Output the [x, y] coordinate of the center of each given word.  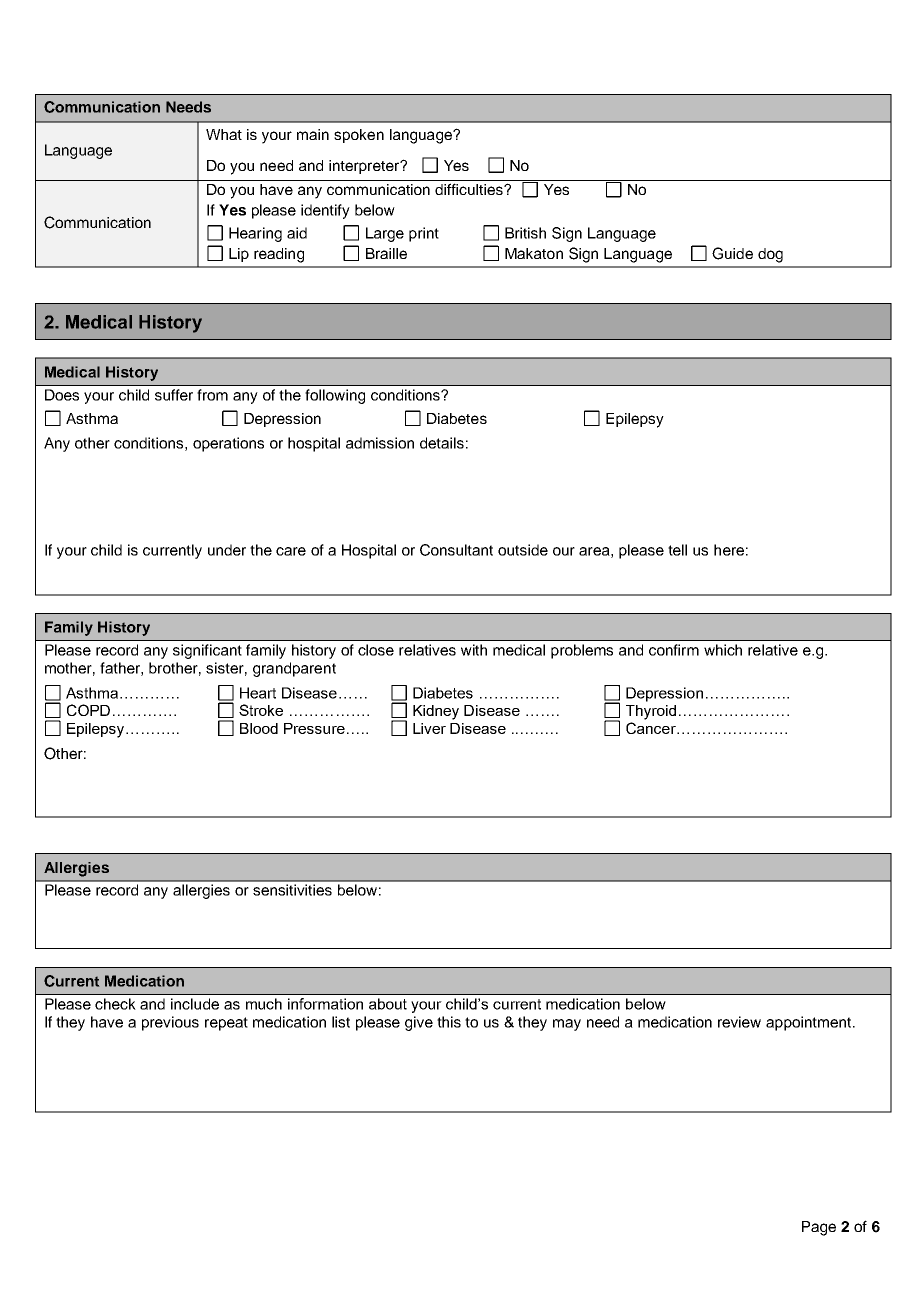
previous [170, 1023]
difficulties [470, 189]
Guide [732, 253]
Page [819, 1228]
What [224, 134]
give [419, 1023]
